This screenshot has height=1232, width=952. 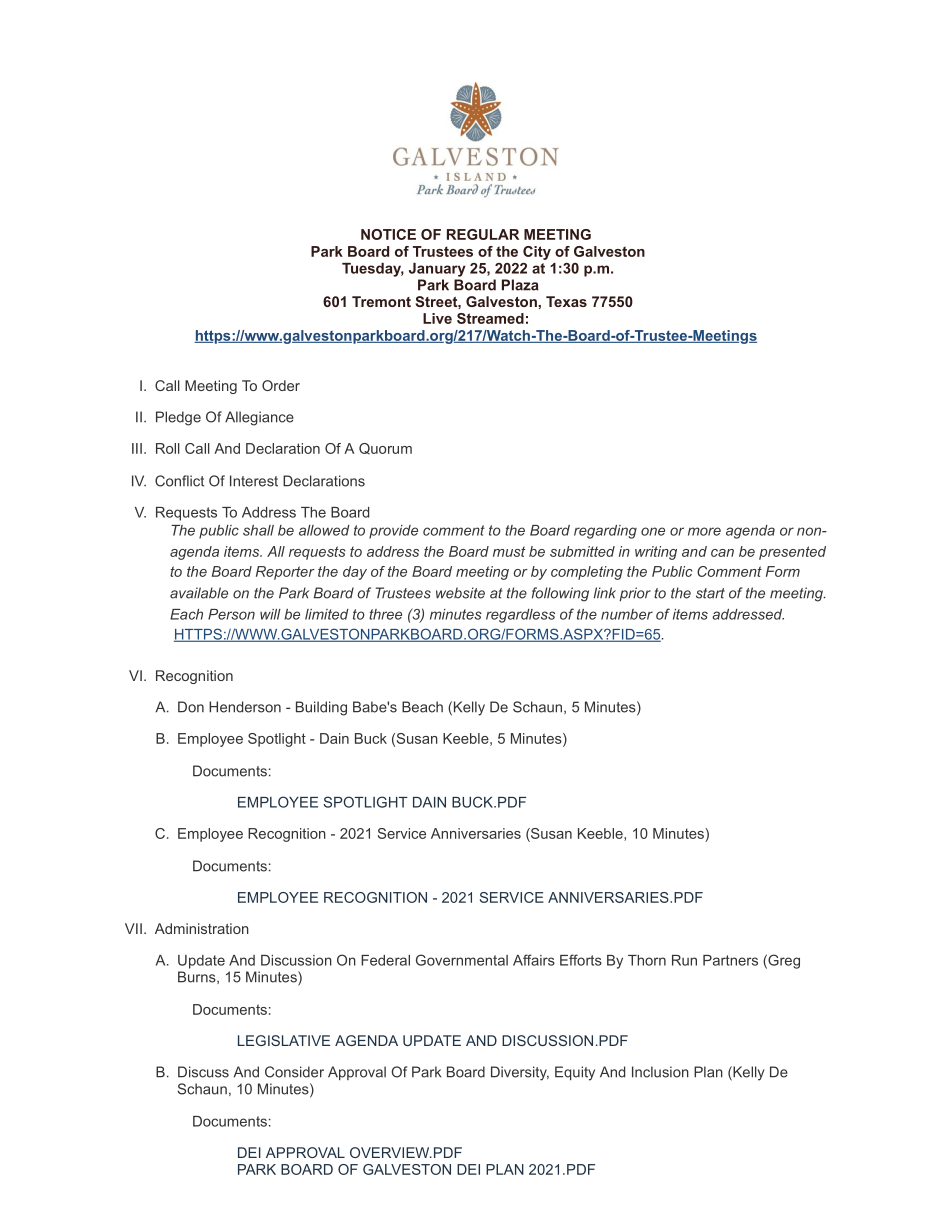 What do you see at coordinates (704, 531) in the screenshot?
I see `more` at bounding box center [704, 531].
